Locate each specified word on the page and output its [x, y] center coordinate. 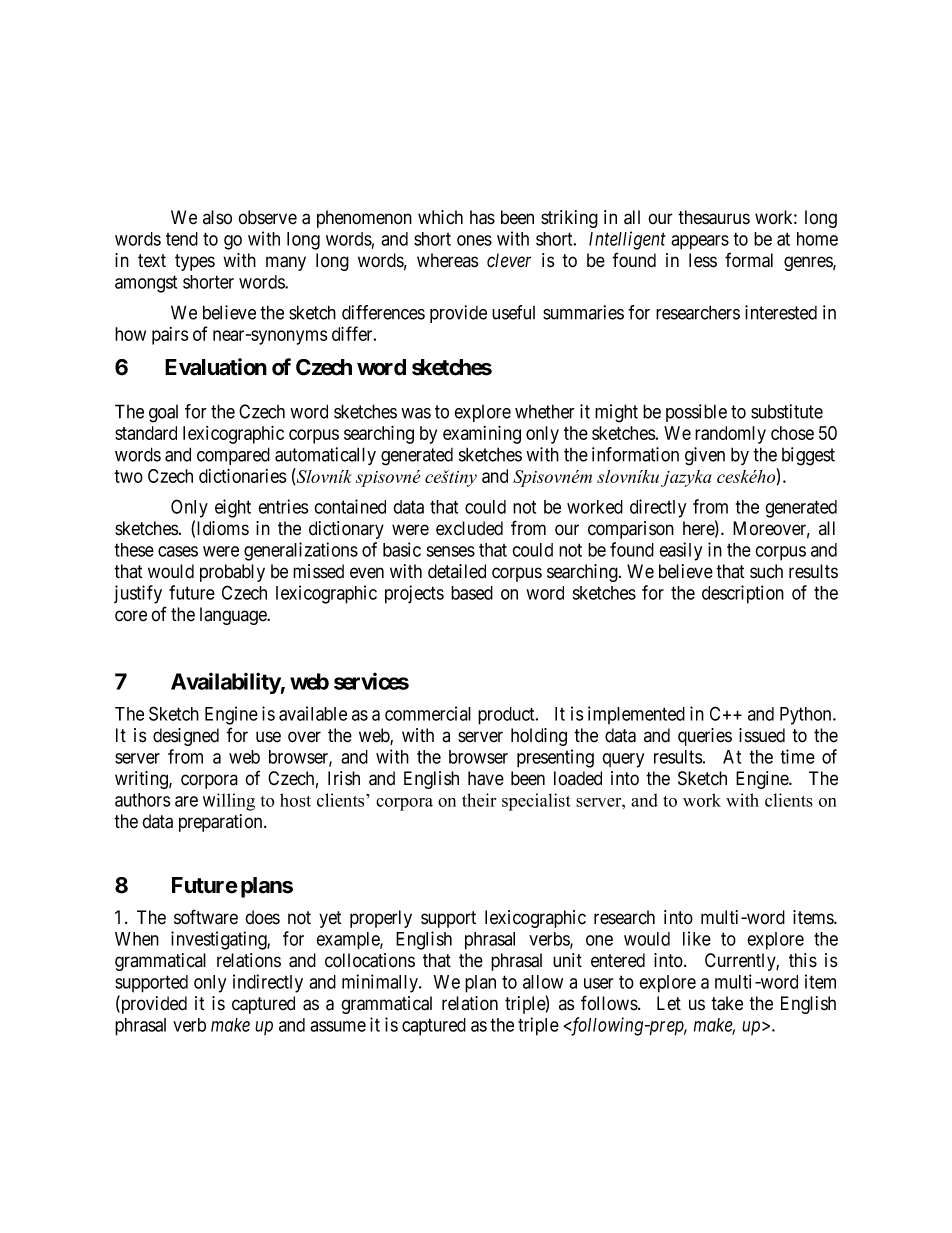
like [697, 938]
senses [451, 551]
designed [186, 737]
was [416, 413]
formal [749, 260]
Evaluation [216, 367]
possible [696, 413]
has [482, 217]
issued [762, 735]
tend [182, 239]
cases [178, 551]
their [479, 800]
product [507, 716]
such [766, 571]
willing [229, 802]
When [137, 939]
